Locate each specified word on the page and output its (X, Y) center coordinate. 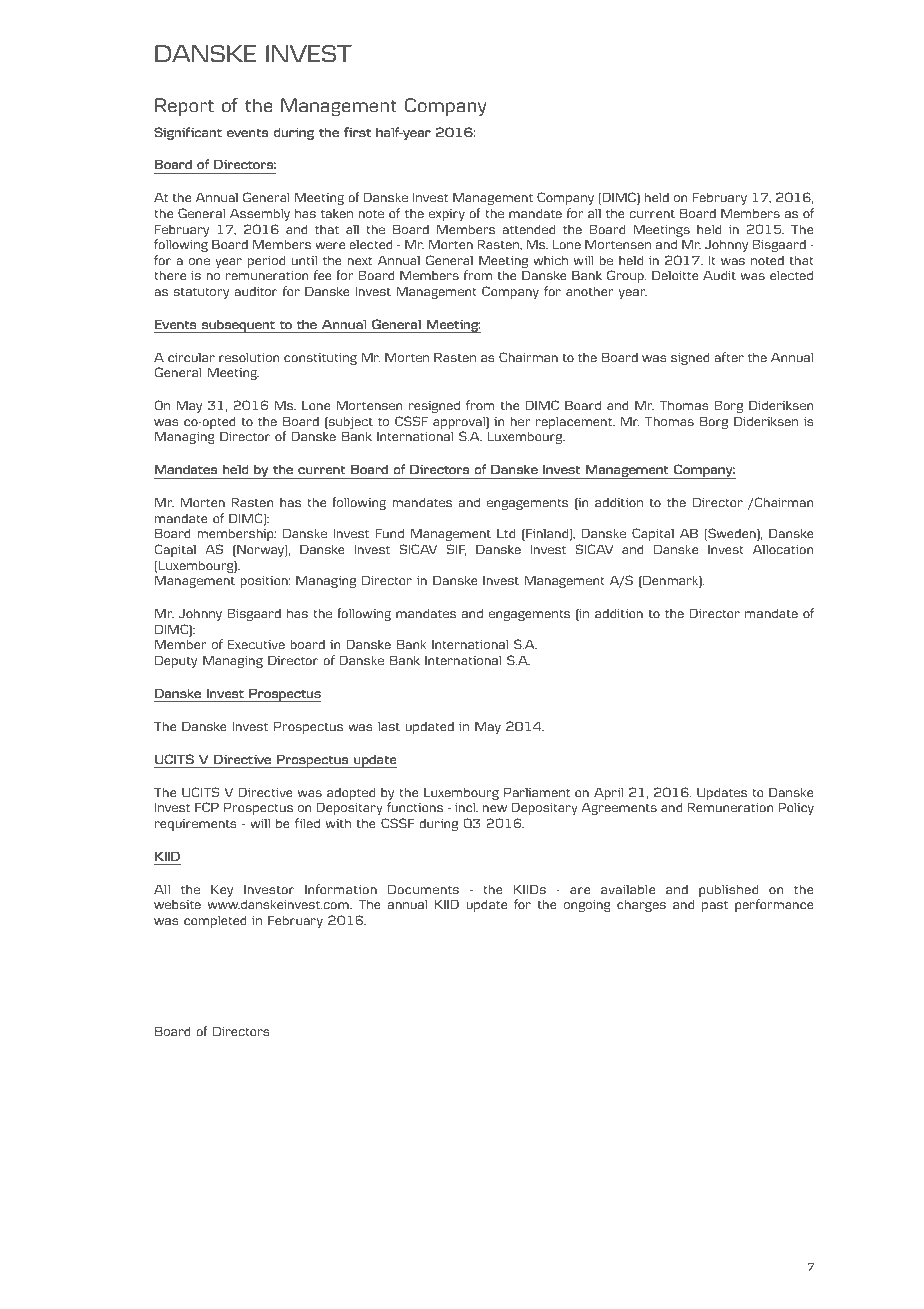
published (728, 890)
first (357, 132)
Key (222, 890)
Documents (423, 889)
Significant (188, 133)
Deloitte (675, 275)
